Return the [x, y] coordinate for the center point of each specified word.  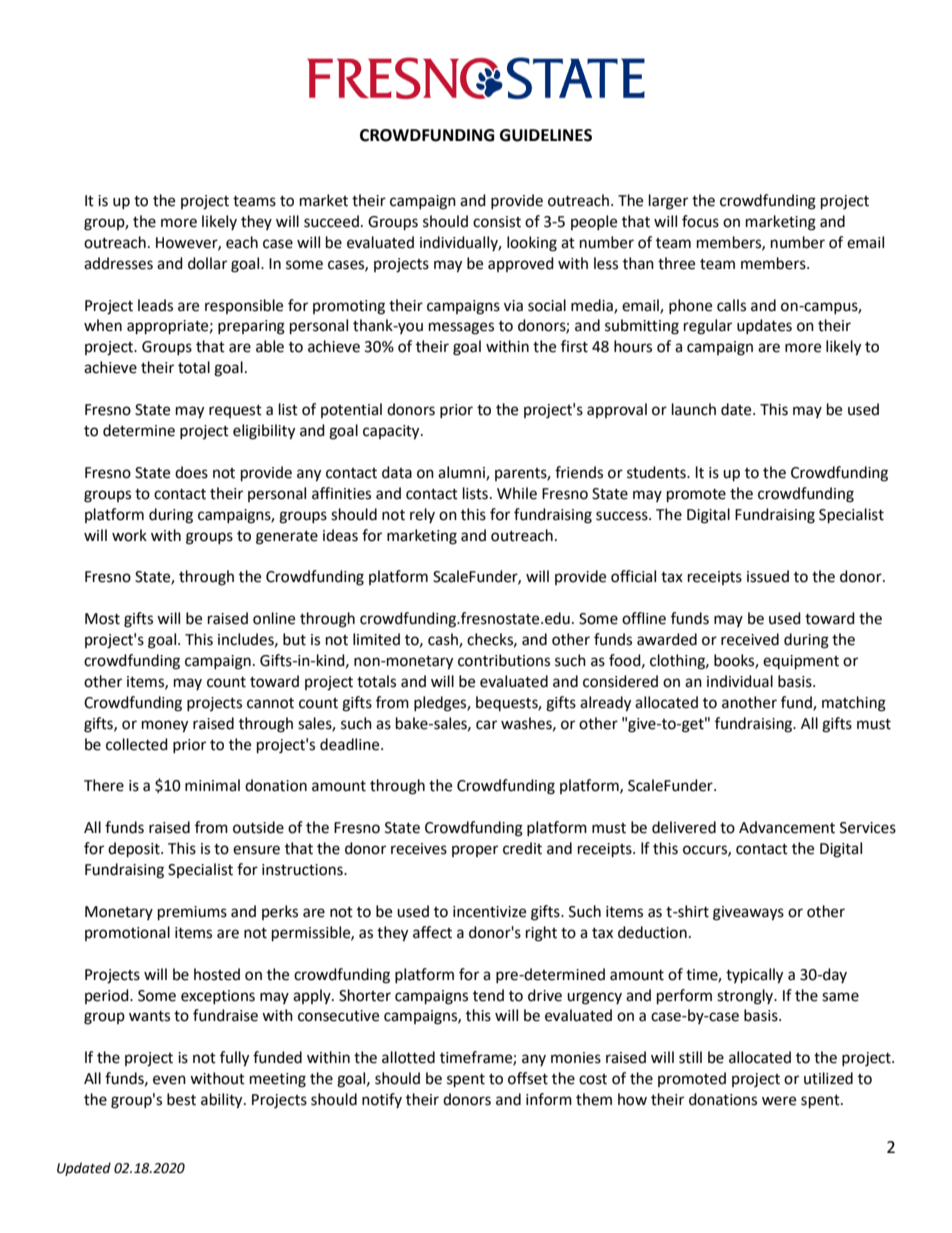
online [274, 618]
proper [475, 851]
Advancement [787, 827]
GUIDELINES [546, 135]
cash [444, 640]
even [169, 1080]
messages [461, 328]
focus [700, 221]
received [750, 639]
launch [694, 409]
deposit [135, 850]
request [235, 411]
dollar [207, 263]
